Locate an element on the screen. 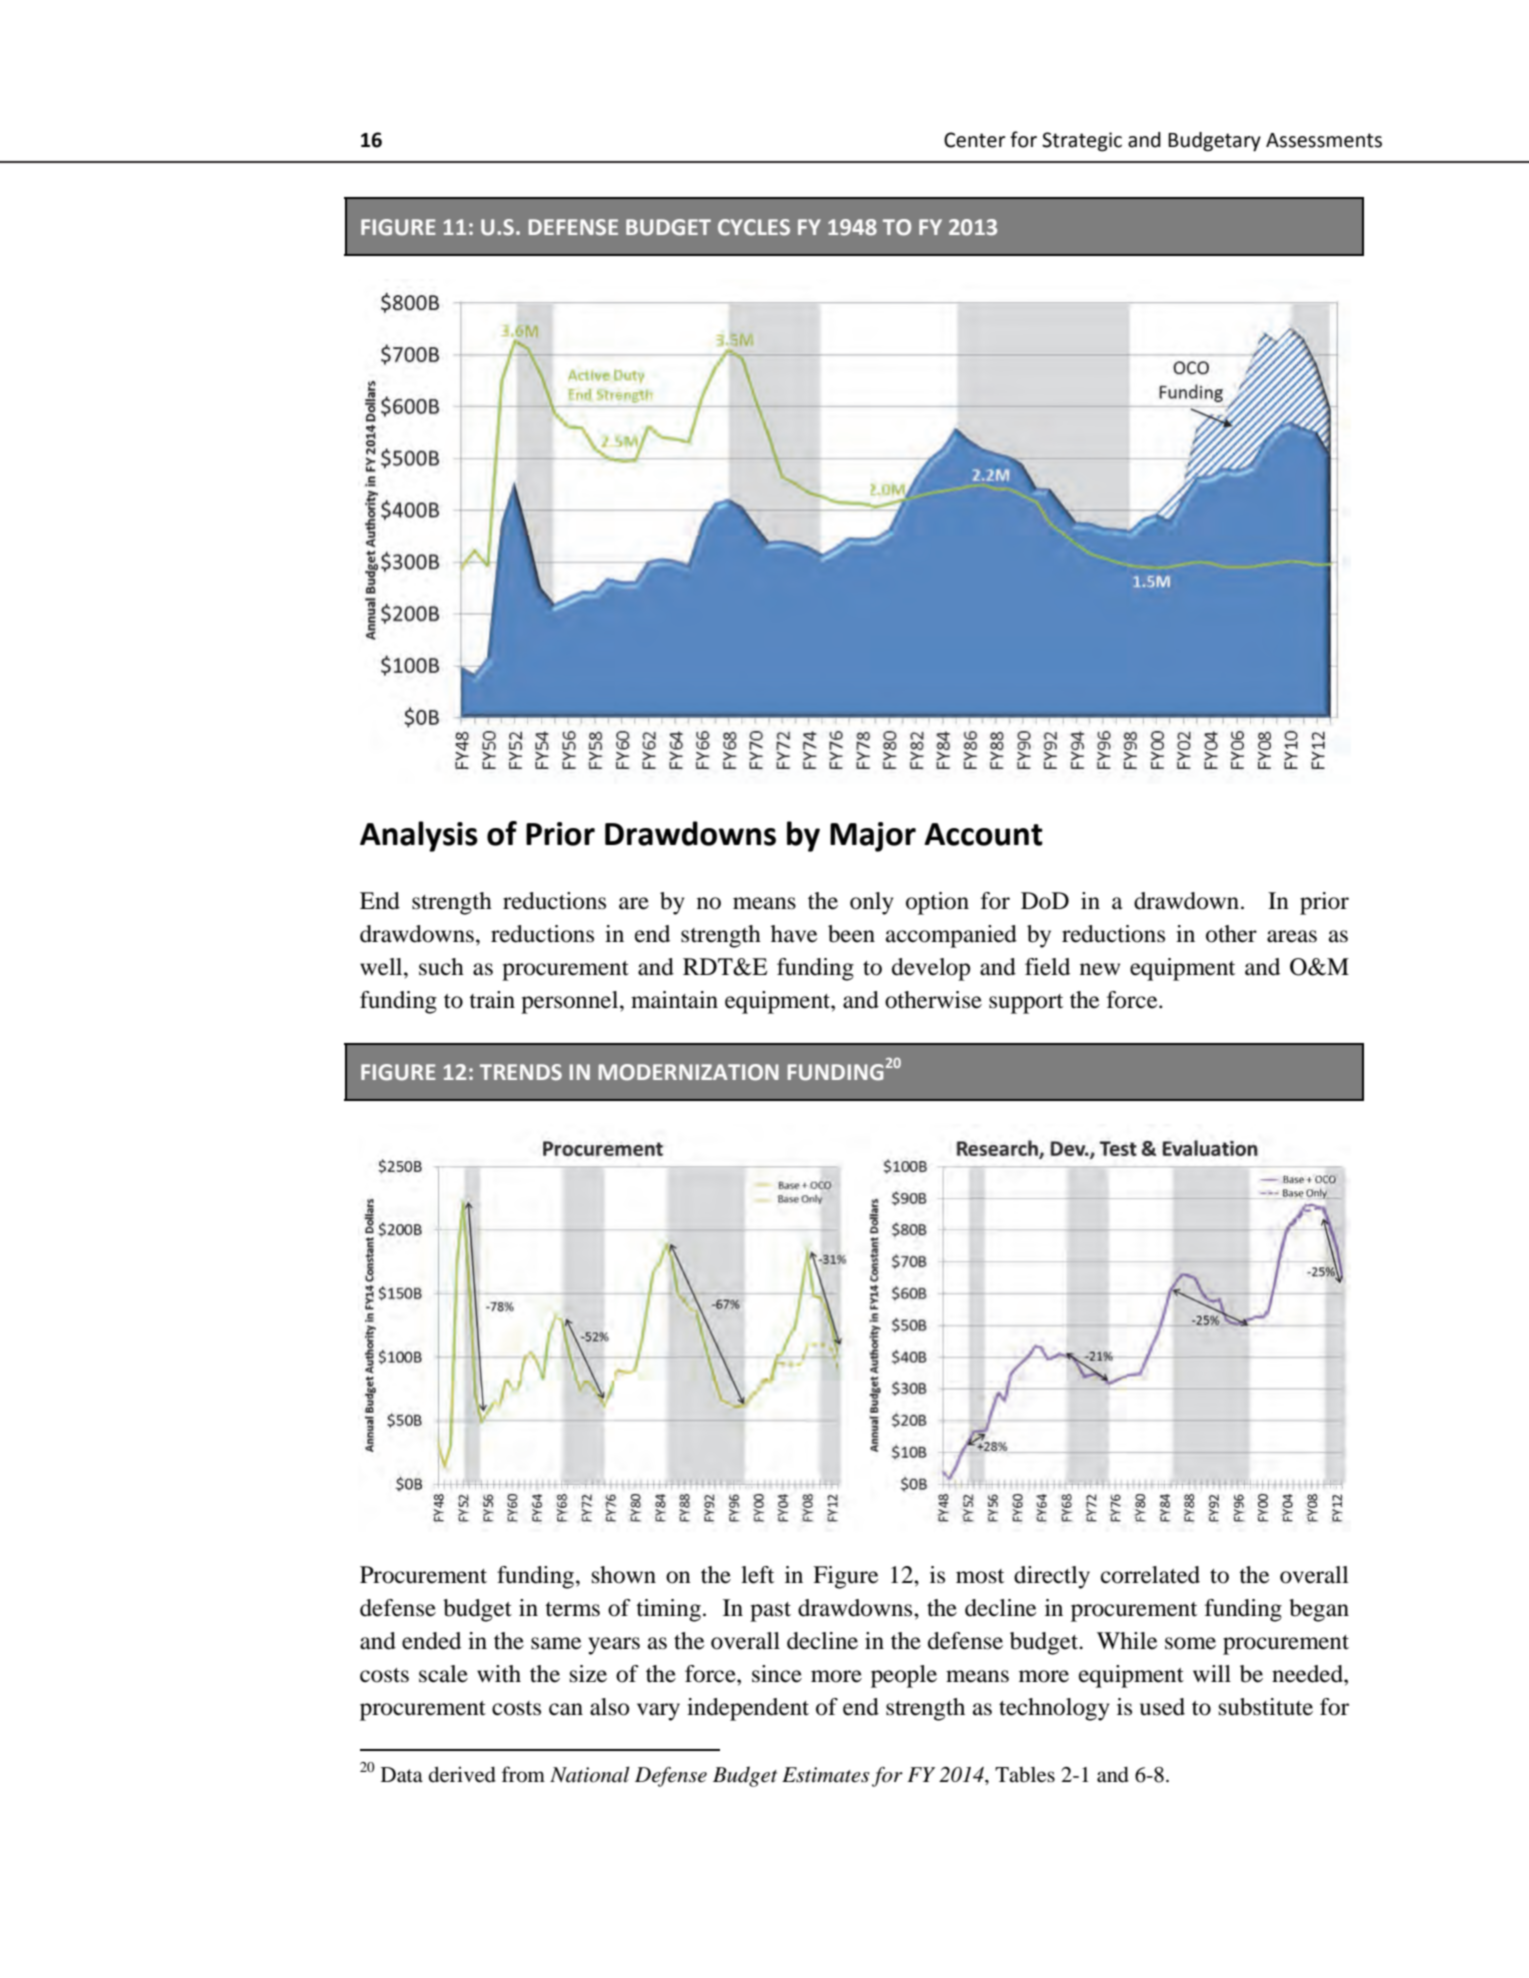  shown is located at coordinates (624, 1575).
